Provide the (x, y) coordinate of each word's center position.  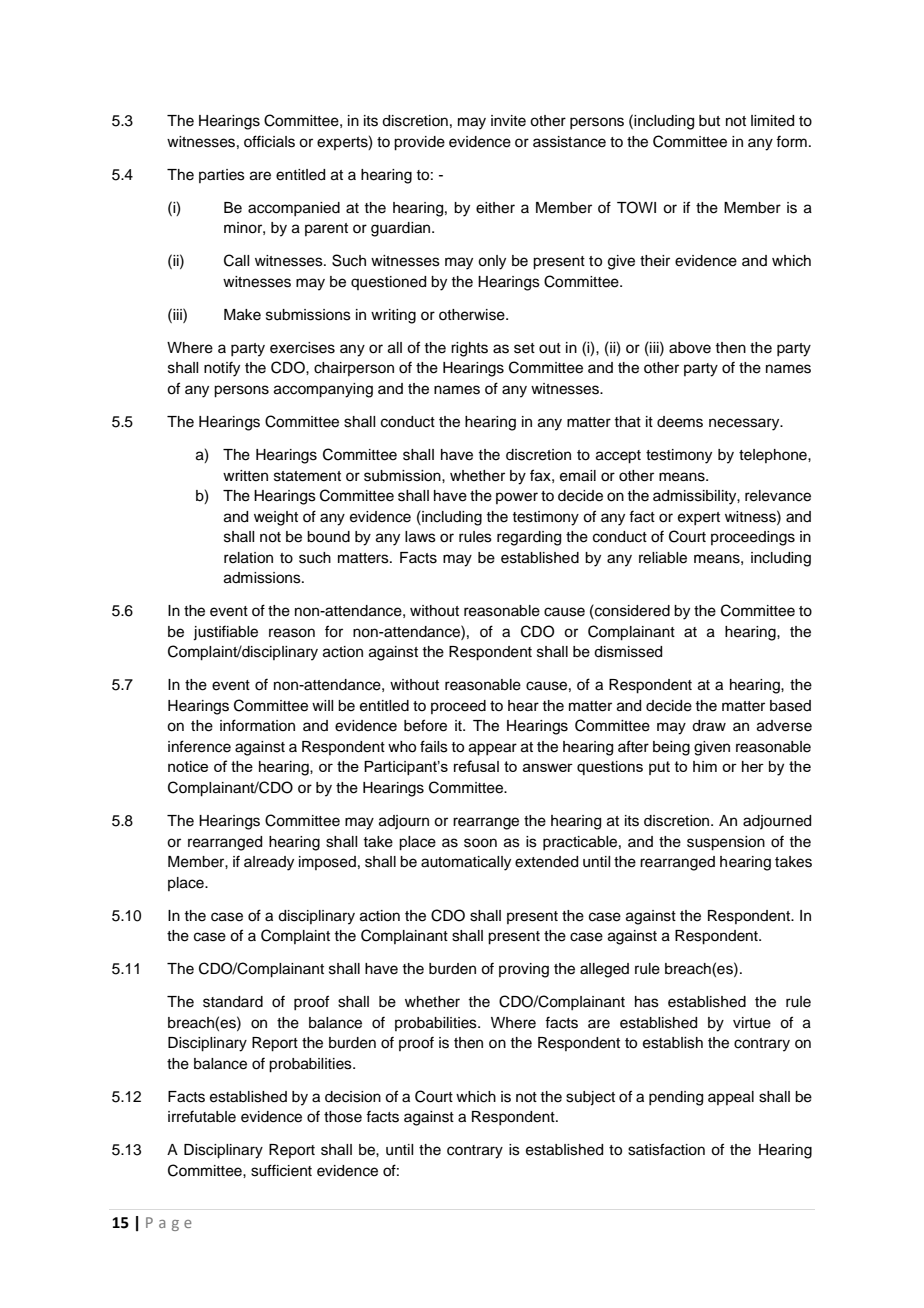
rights (469, 349)
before (425, 725)
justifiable (225, 633)
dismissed (628, 652)
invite (508, 121)
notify (222, 369)
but (709, 121)
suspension (726, 843)
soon (480, 843)
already (269, 863)
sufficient (281, 1170)
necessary (745, 424)
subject (590, 1098)
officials (269, 141)
